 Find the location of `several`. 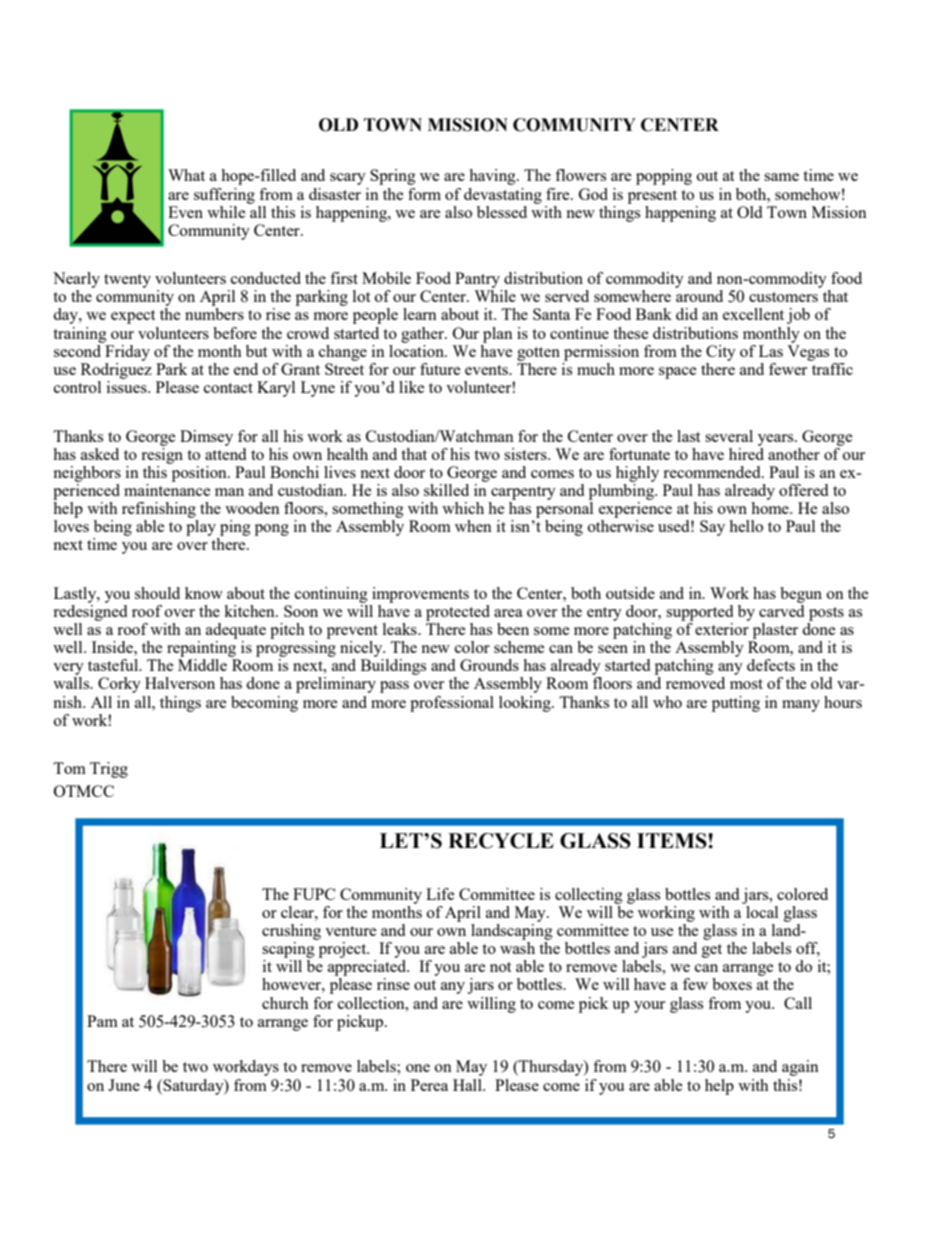

several is located at coordinates (729, 436).
